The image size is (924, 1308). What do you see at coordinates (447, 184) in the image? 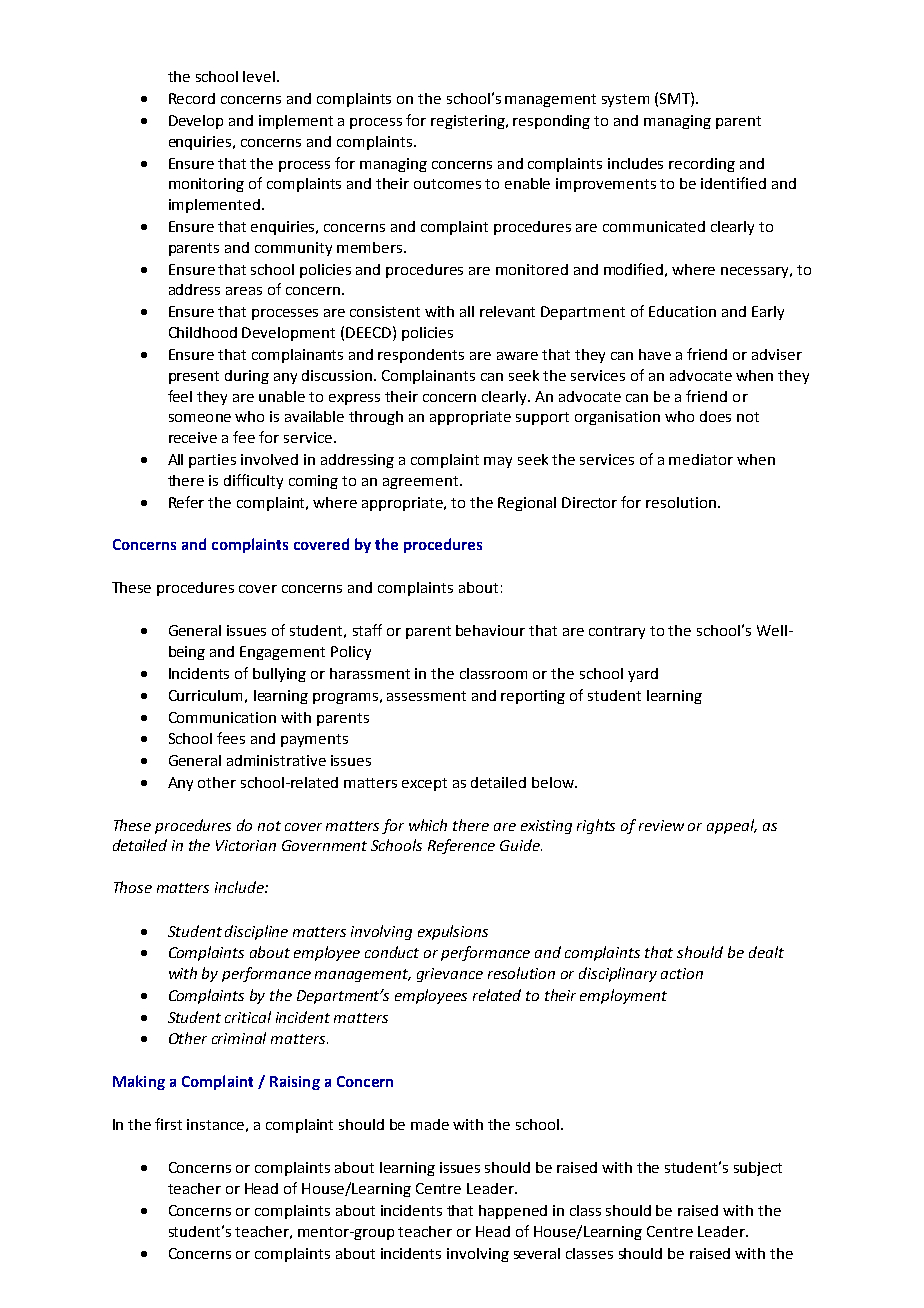
I see `outcomes` at bounding box center [447, 184].
